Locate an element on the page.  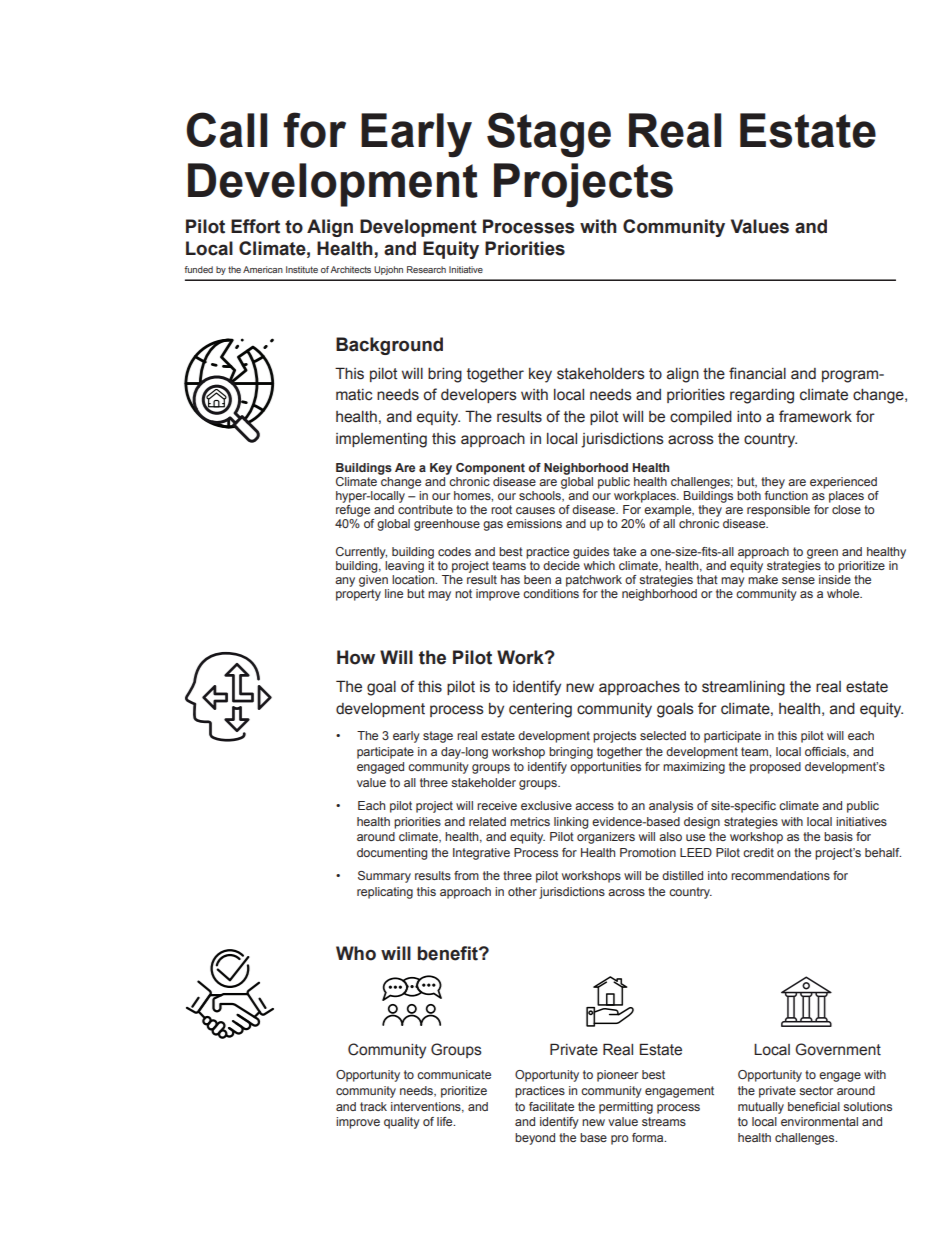
track is located at coordinates (373, 1106).
